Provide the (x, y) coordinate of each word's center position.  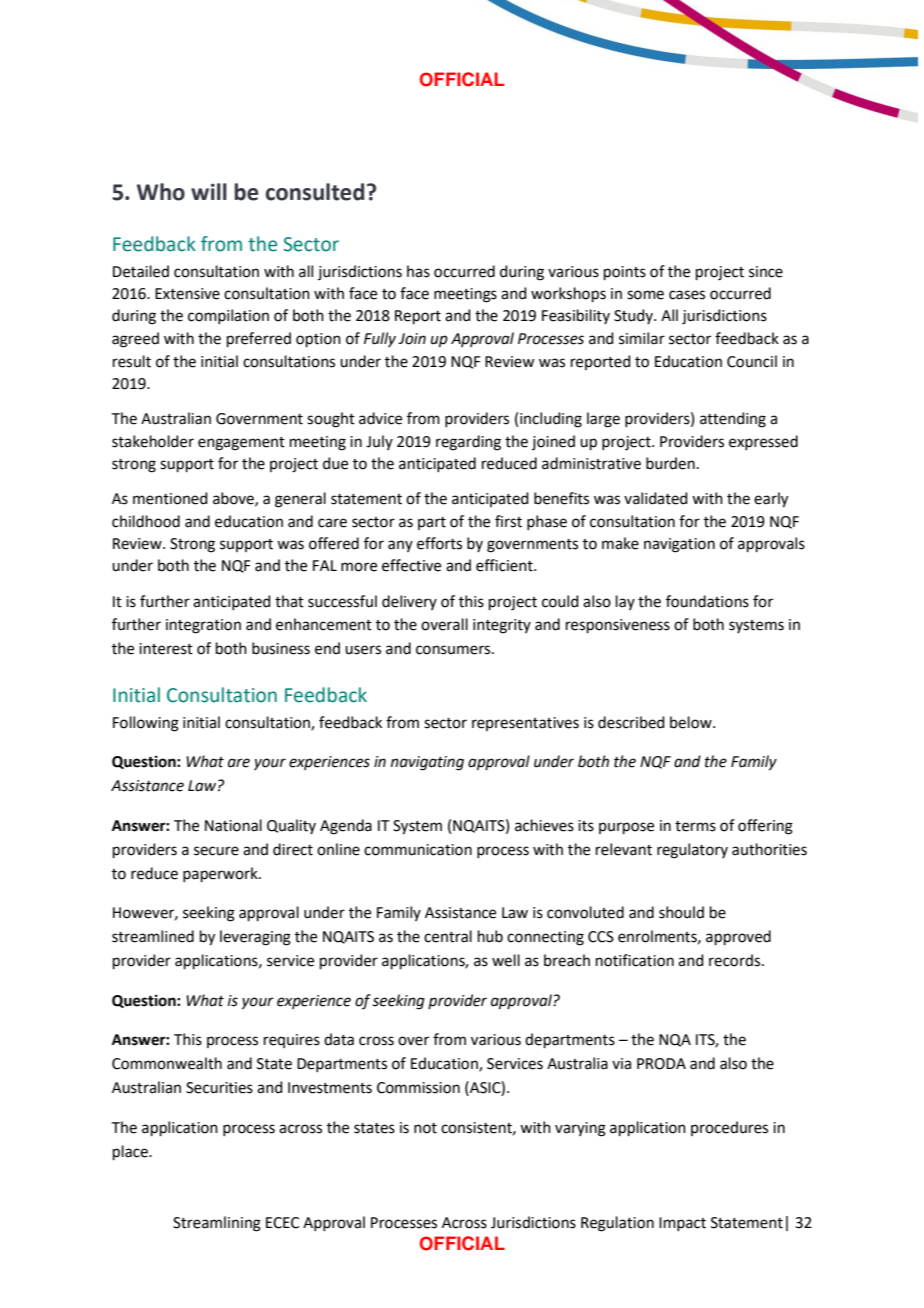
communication (418, 850)
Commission (418, 1088)
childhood (146, 521)
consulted (315, 192)
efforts (439, 543)
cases (687, 295)
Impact (682, 1224)
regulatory (692, 851)
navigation (679, 545)
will (209, 191)
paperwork (221, 874)
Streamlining (217, 1224)
